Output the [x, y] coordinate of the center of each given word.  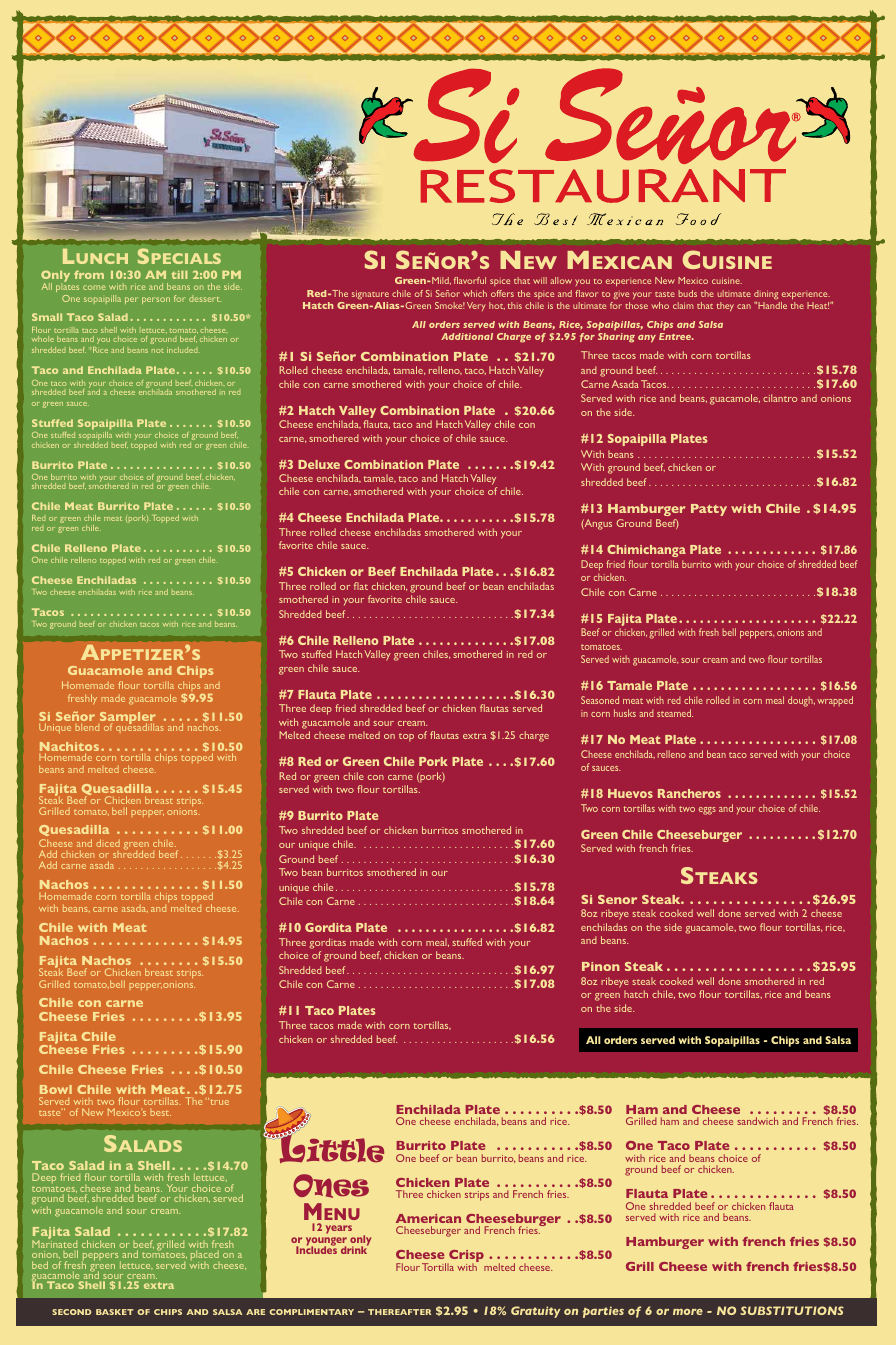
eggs [707, 811]
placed [204, 1255]
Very [476, 306]
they [725, 306]
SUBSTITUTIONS [792, 1310]
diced [108, 843]
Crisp [465, 1257]
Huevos [630, 793]
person [156, 300]
